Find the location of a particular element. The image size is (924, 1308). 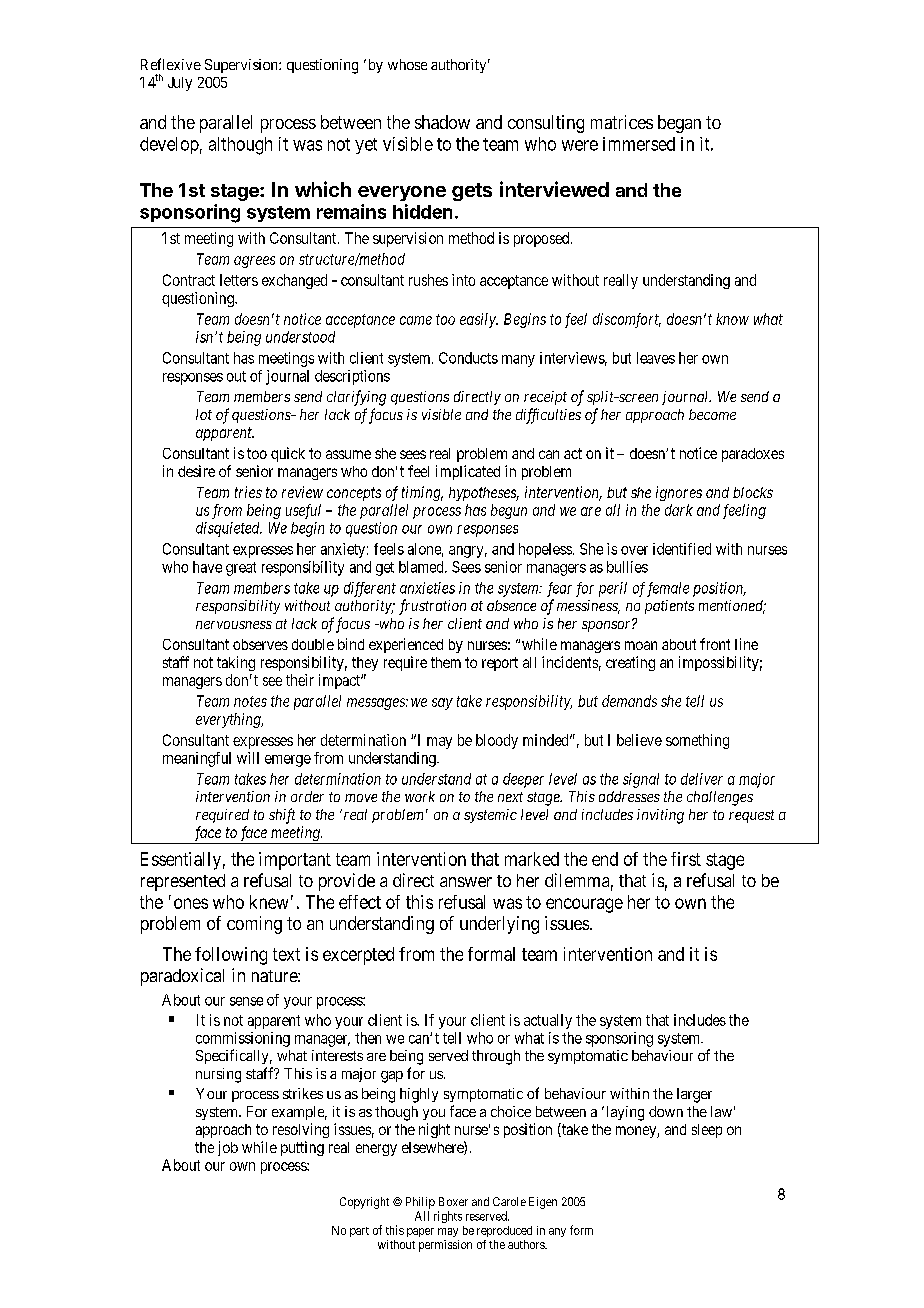

lot is located at coordinates (204, 414).
